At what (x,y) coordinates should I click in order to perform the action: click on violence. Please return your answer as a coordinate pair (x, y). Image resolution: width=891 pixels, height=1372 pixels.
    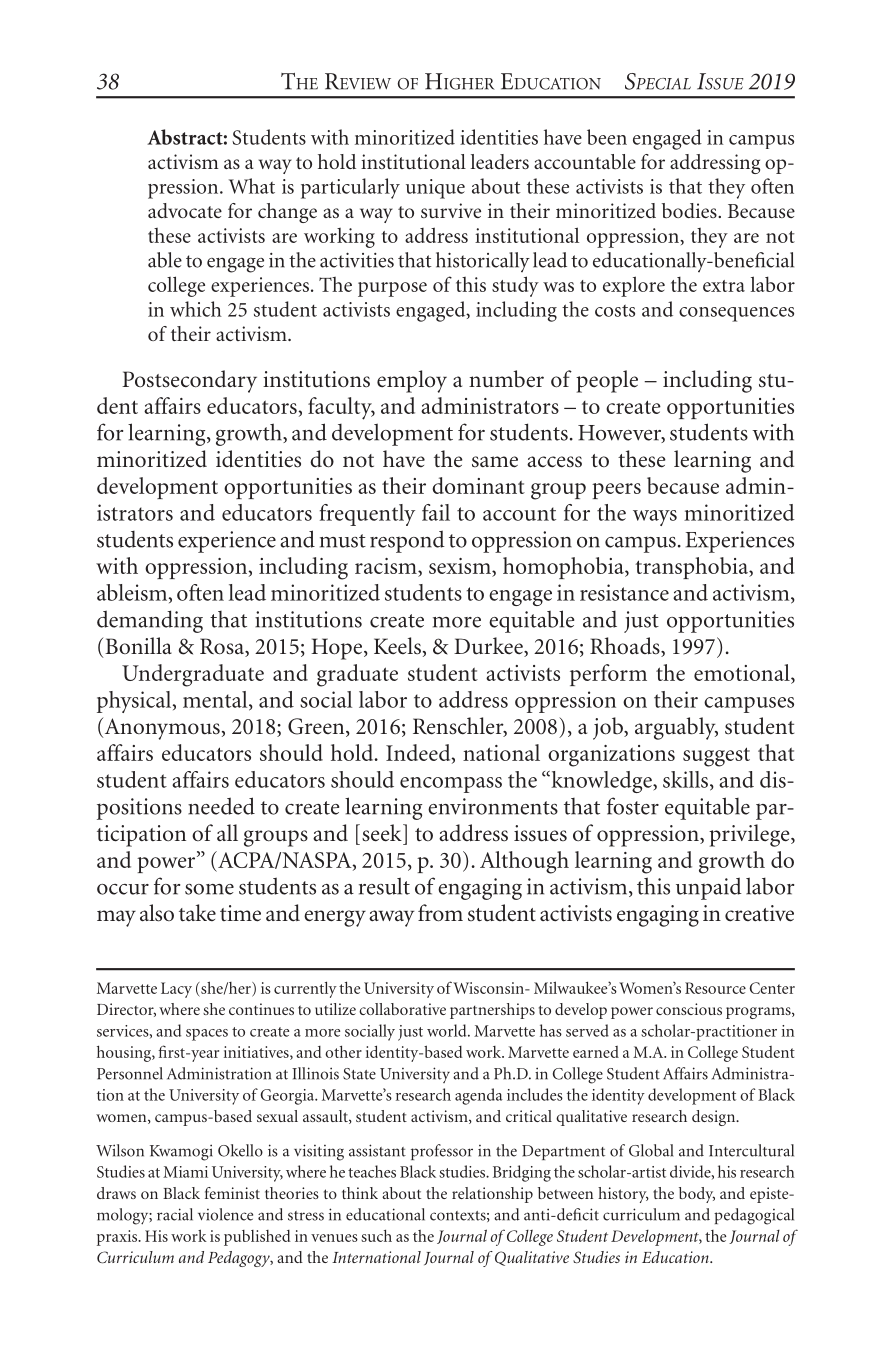
    Looking at the image, I should click on (225, 1214).
